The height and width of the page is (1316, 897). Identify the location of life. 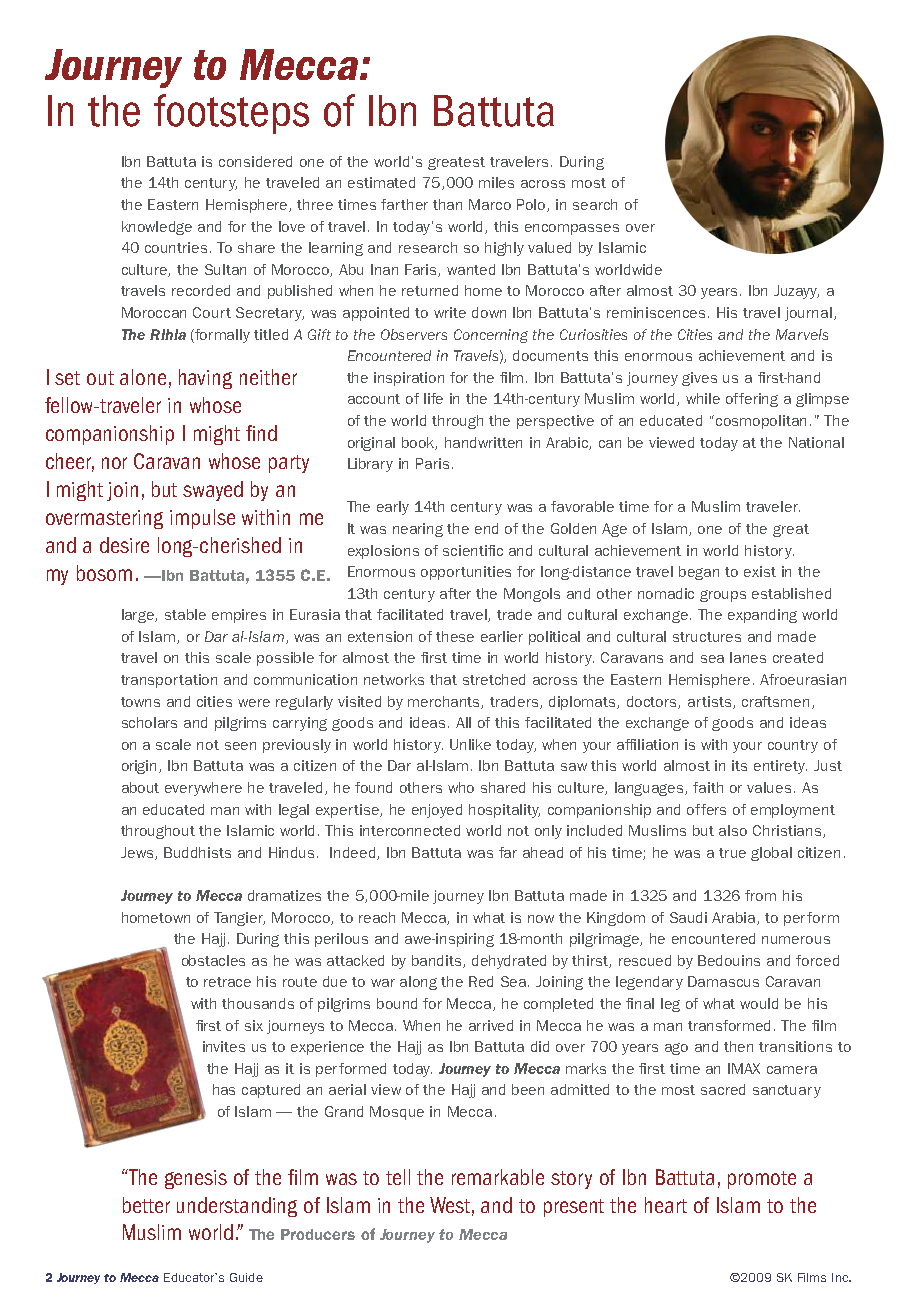
(433, 398).
